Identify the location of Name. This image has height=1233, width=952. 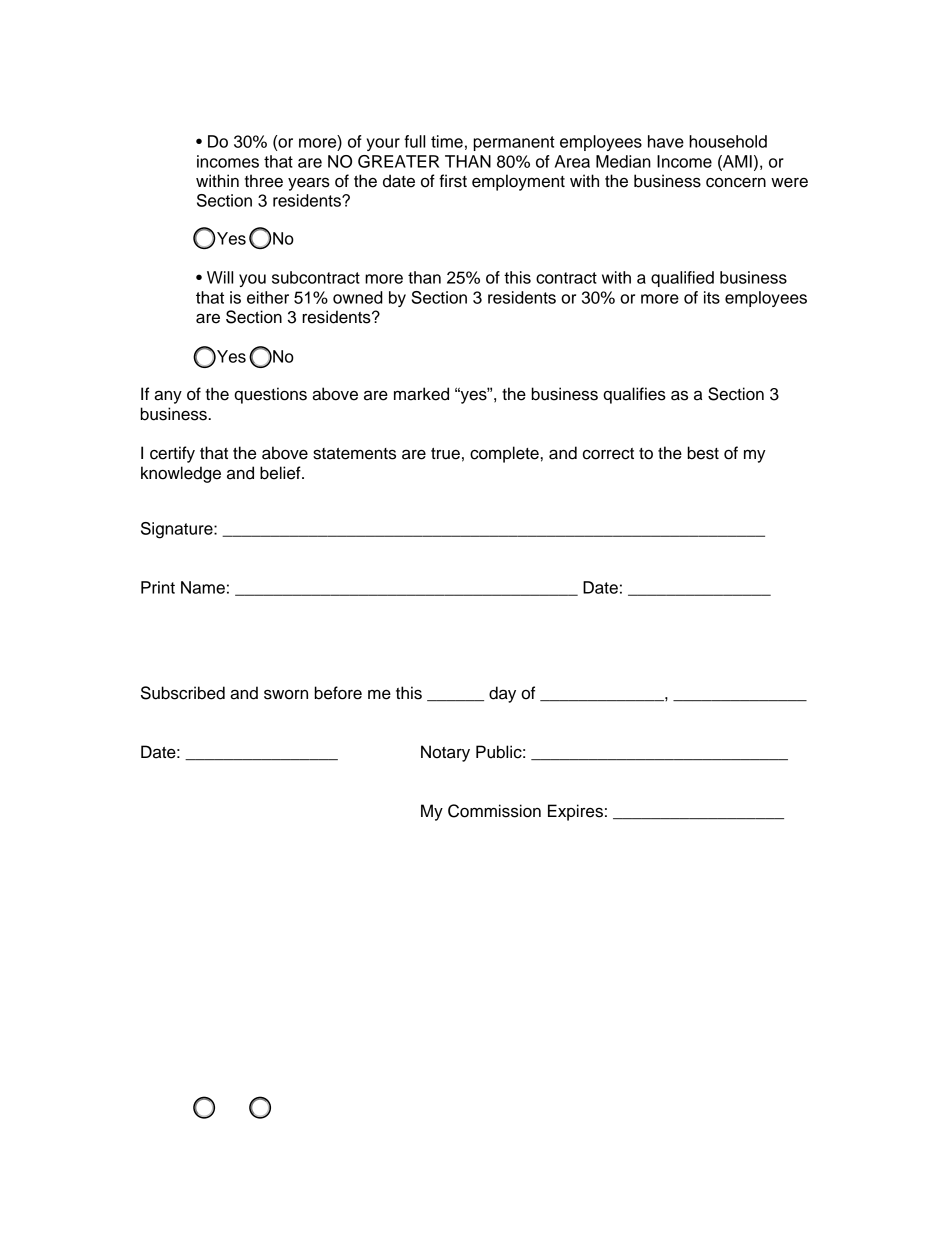
(203, 587).
